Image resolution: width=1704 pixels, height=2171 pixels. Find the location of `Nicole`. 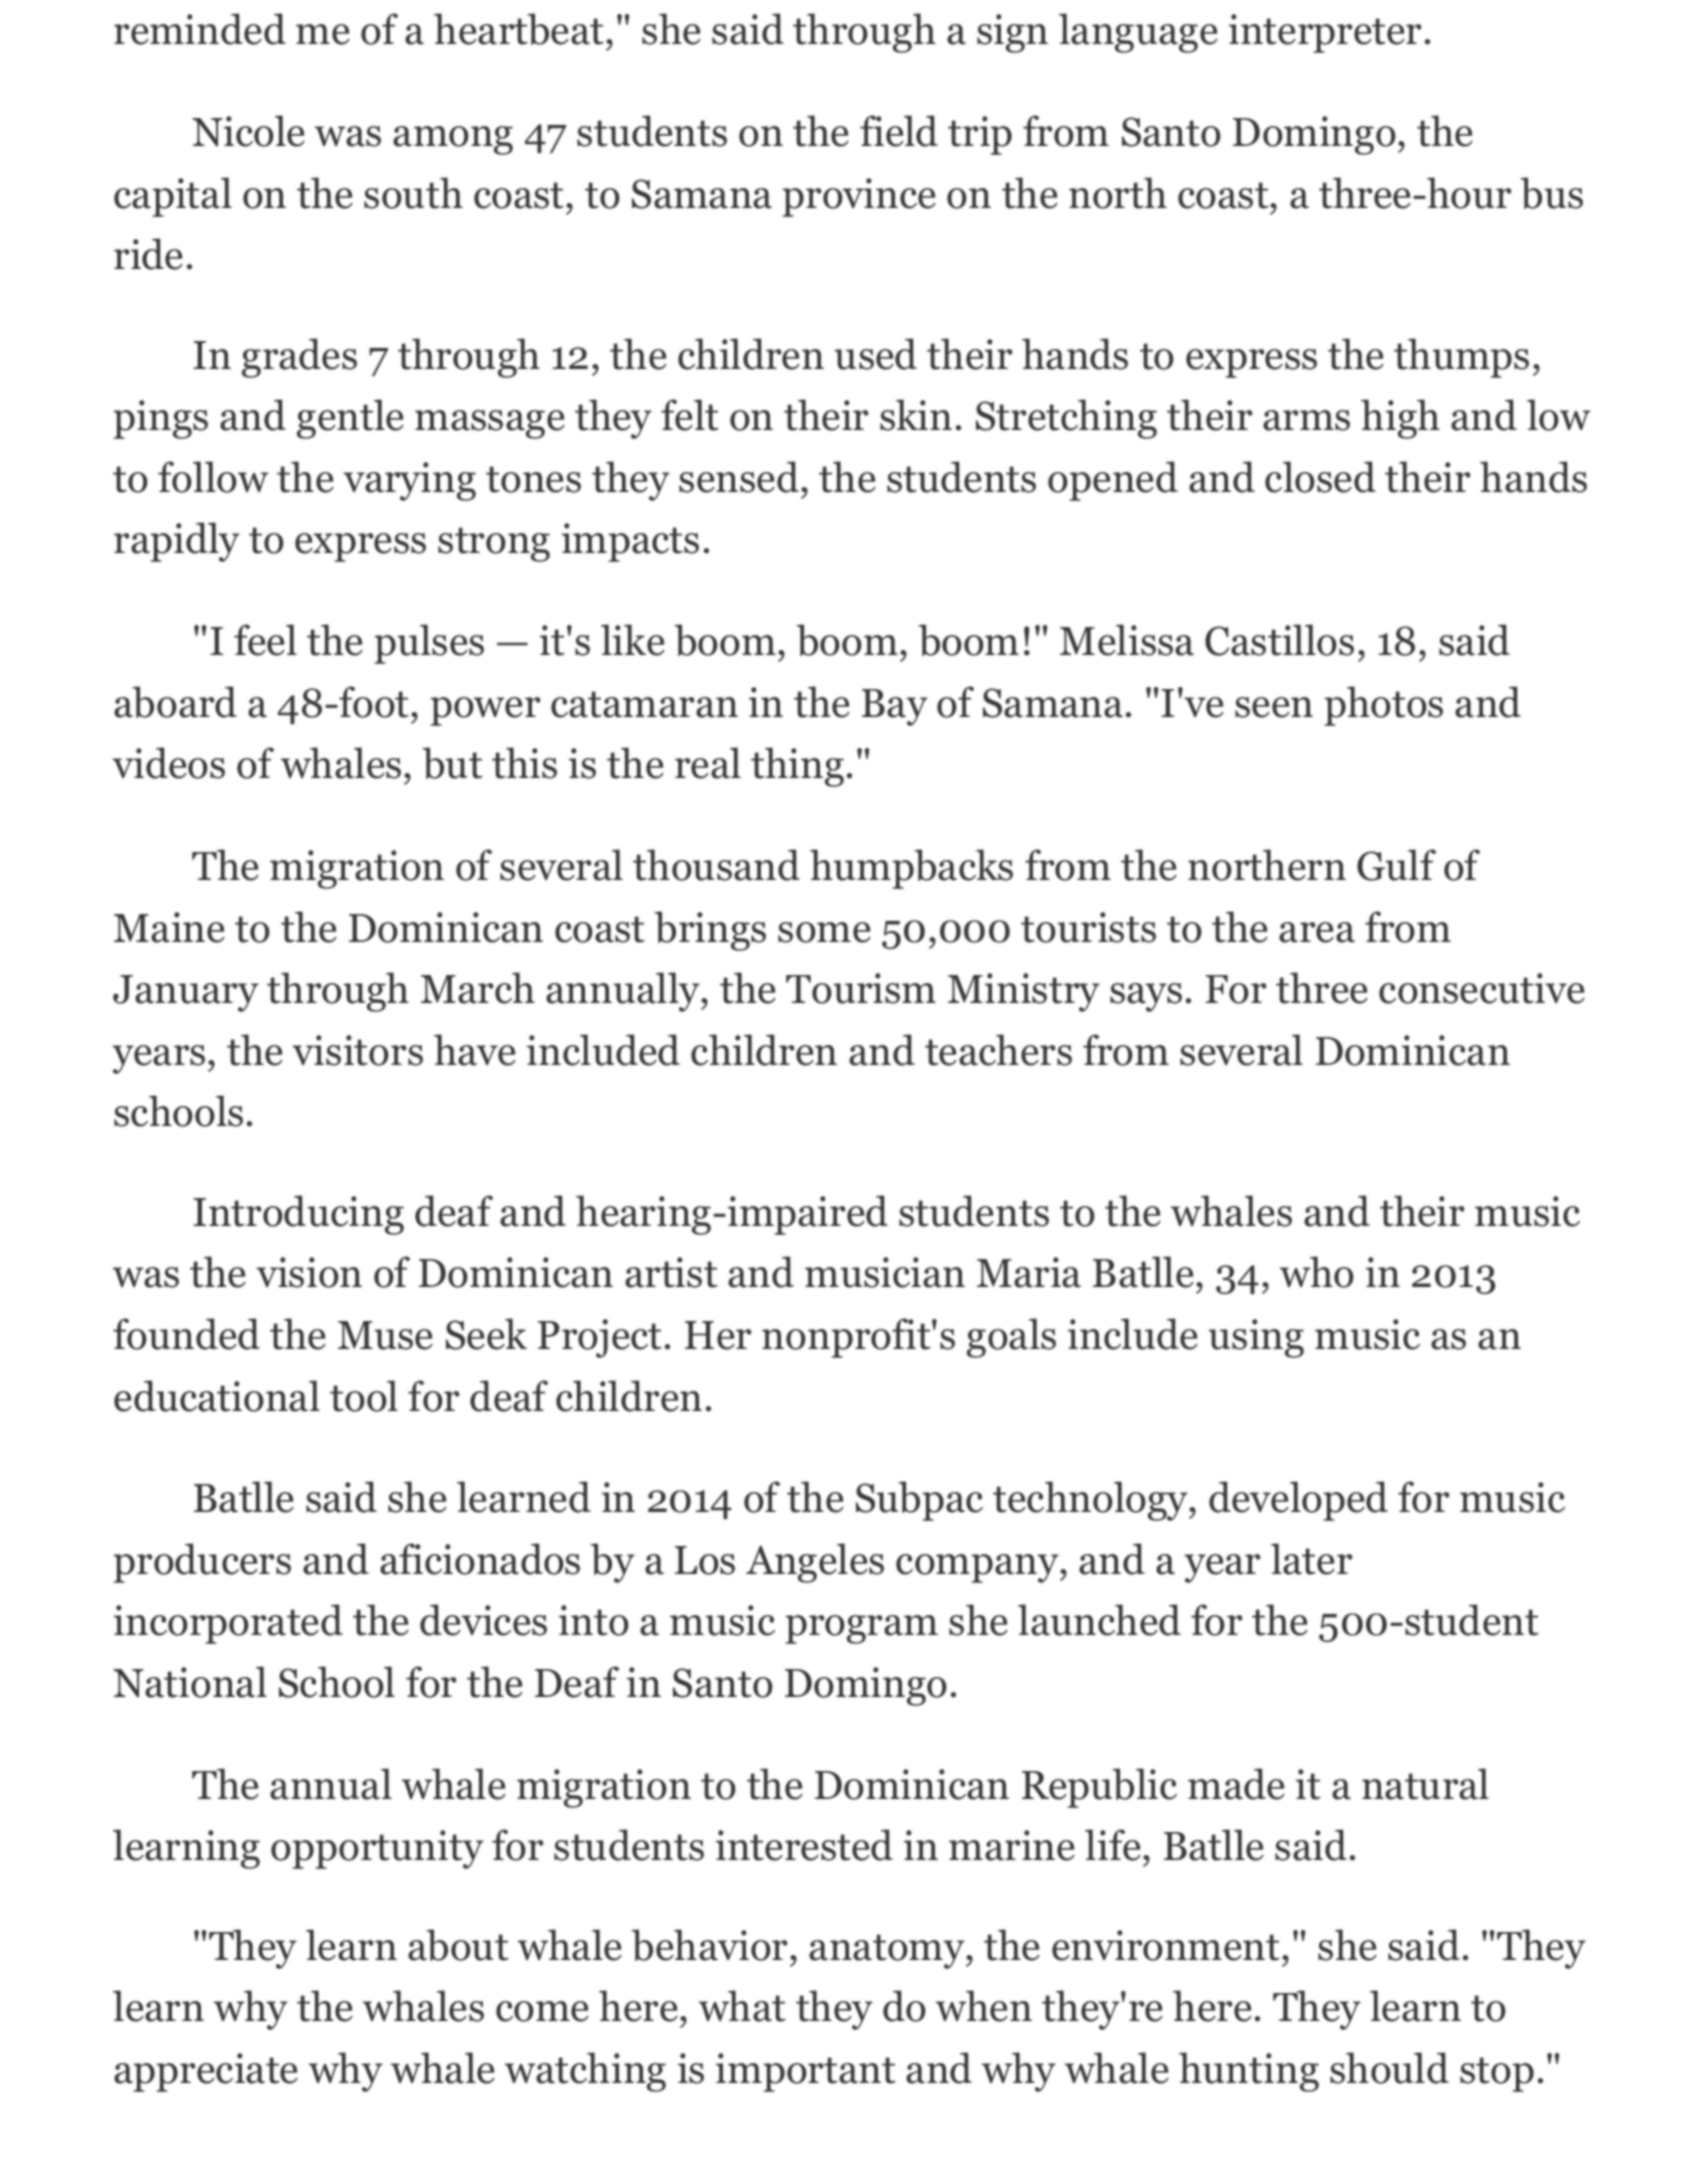

Nicole is located at coordinates (248, 131).
